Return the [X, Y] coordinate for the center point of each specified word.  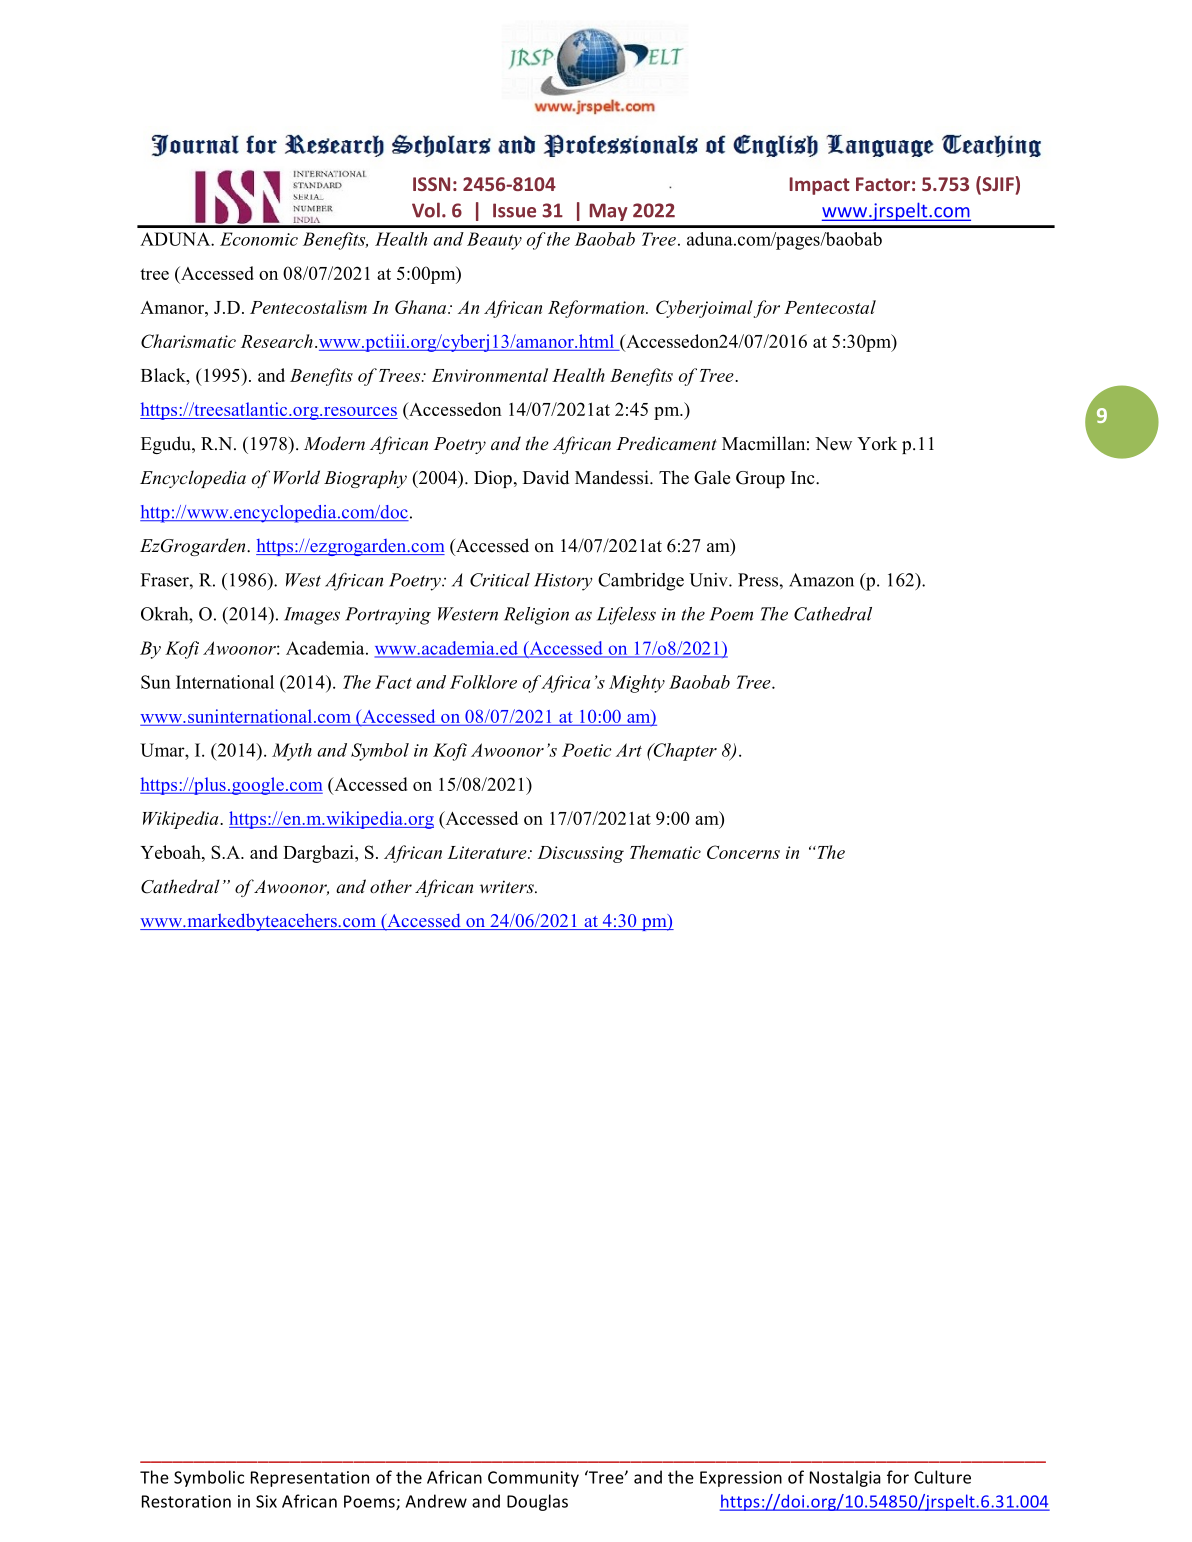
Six [266, 1501]
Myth [292, 752]
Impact [820, 186]
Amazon [821, 580]
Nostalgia [845, 1478]
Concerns [743, 852]
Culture [942, 1477]
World [297, 477]
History [563, 582]
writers [508, 887]
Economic [259, 239]
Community [533, 1479]
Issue [514, 210]
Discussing [581, 854]
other [391, 886]
